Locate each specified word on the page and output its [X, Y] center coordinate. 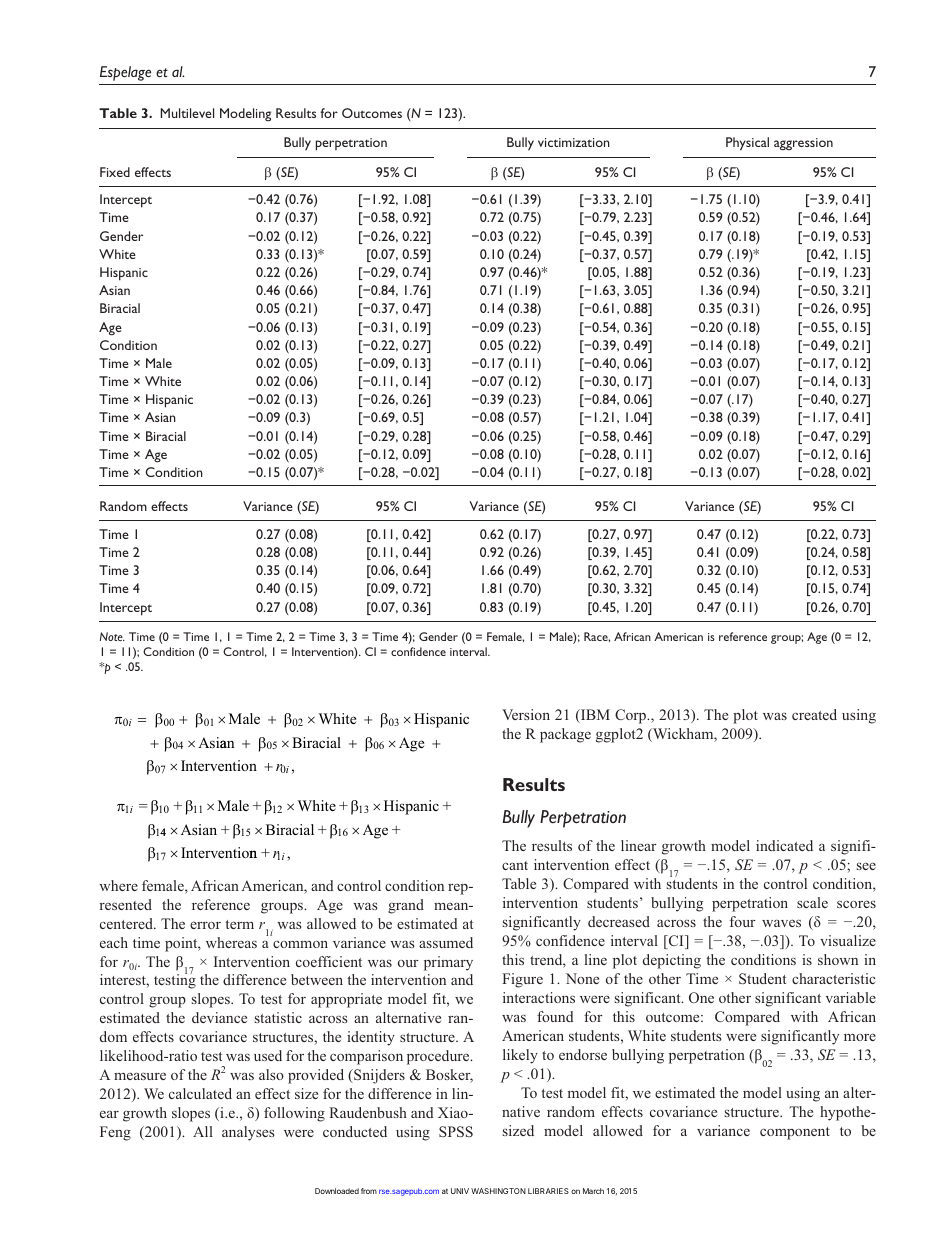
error [205, 925]
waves [781, 923]
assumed [446, 942]
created [814, 714]
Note [112, 636]
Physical [747, 144]
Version [526, 714]
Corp [632, 716]
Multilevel [187, 113]
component [795, 1133]
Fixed [115, 172]
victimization [574, 142]
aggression [803, 144]
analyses [248, 1133]
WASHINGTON [498, 1191]
